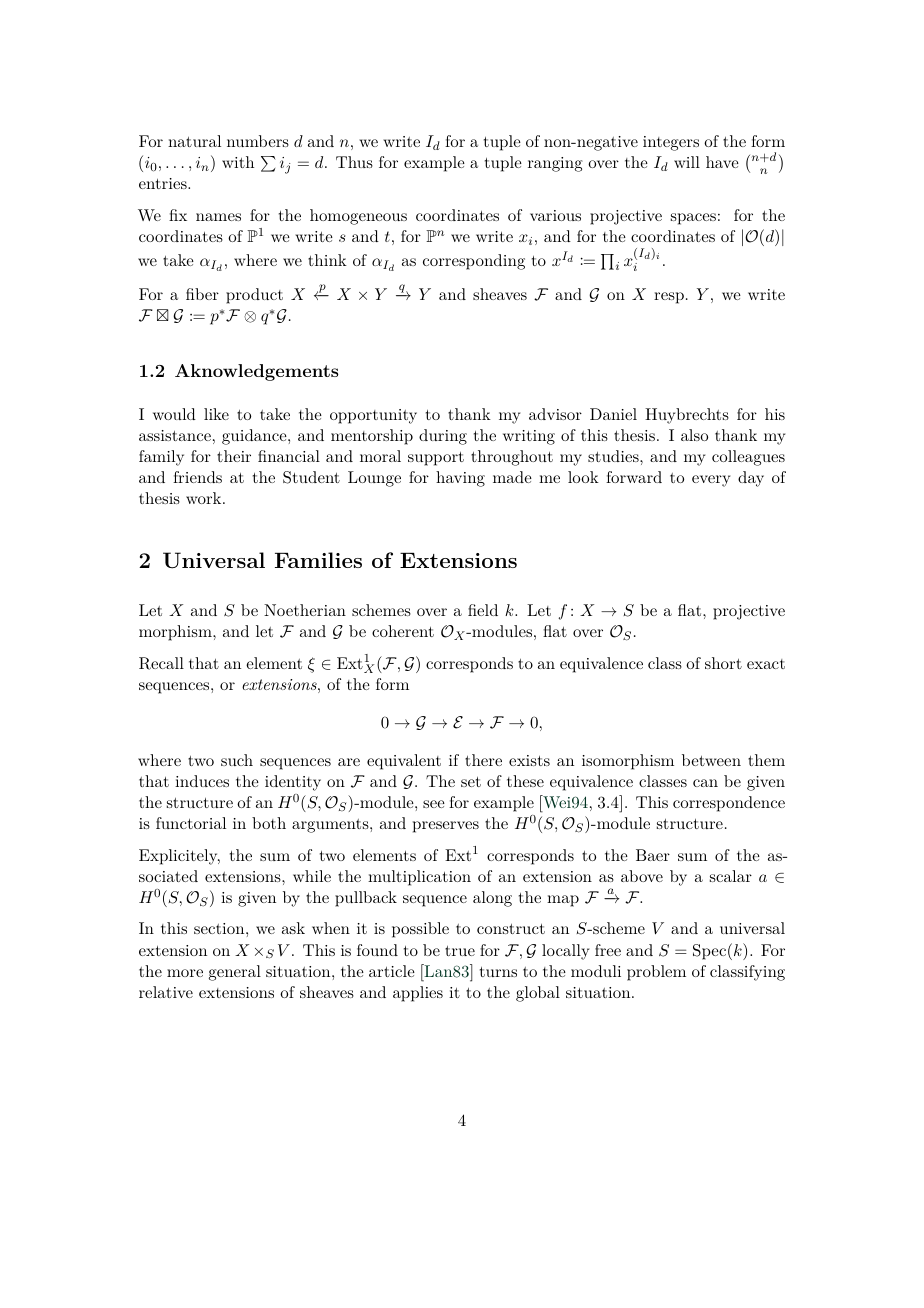 This page has width=924, height=1308. Describe the element at coordinates (443, 437) in the page. I see `during` at that location.
